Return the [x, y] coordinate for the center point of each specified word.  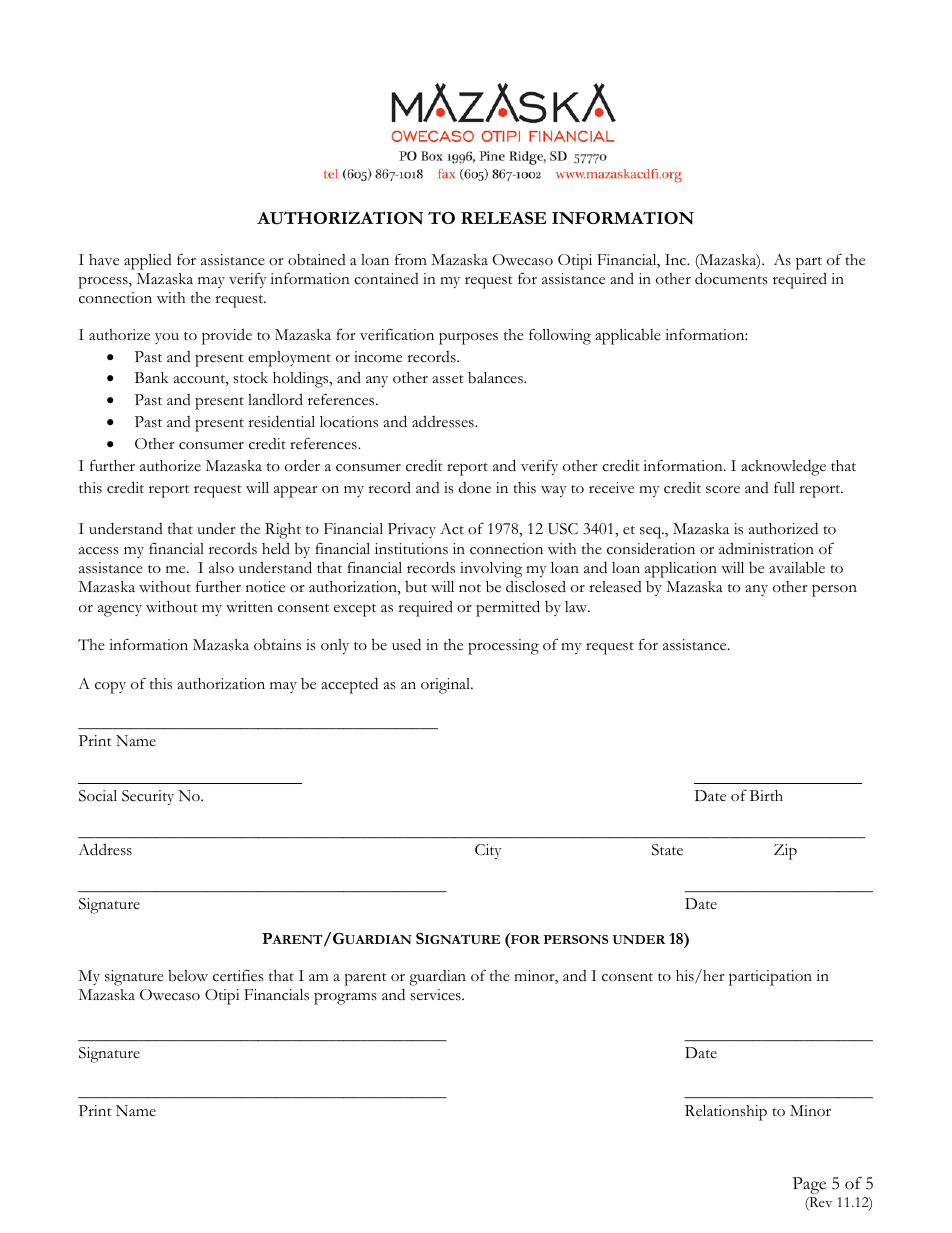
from [411, 259]
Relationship [726, 1113]
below [188, 976]
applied [148, 262]
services [436, 995]
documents [731, 278]
